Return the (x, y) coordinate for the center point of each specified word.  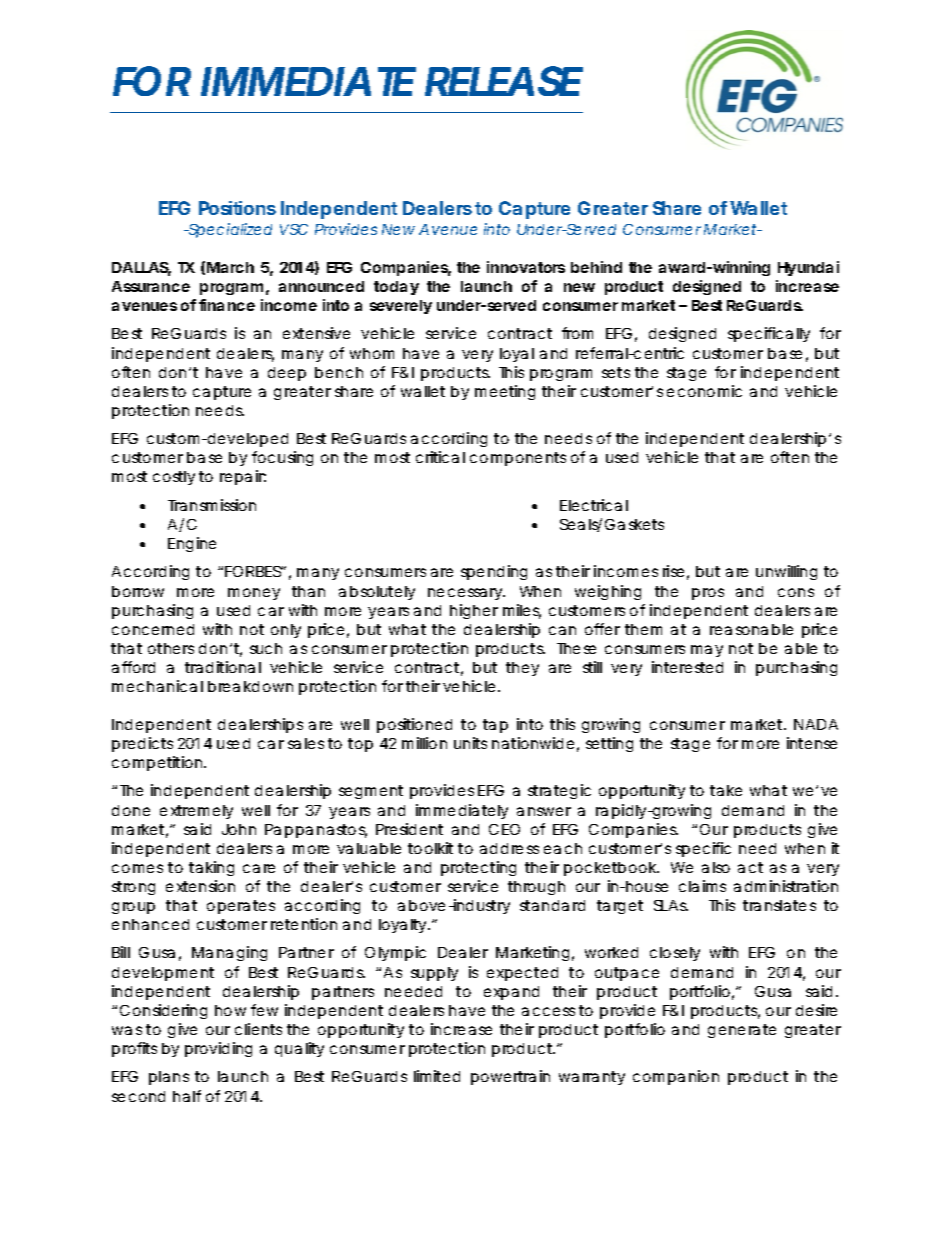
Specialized (229, 230)
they (522, 669)
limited (437, 1076)
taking (211, 868)
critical (440, 457)
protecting (478, 868)
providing (218, 1049)
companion (676, 1077)
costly (174, 478)
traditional (223, 667)
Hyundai (808, 268)
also (716, 867)
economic (704, 391)
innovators (526, 267)
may (707, 651)
